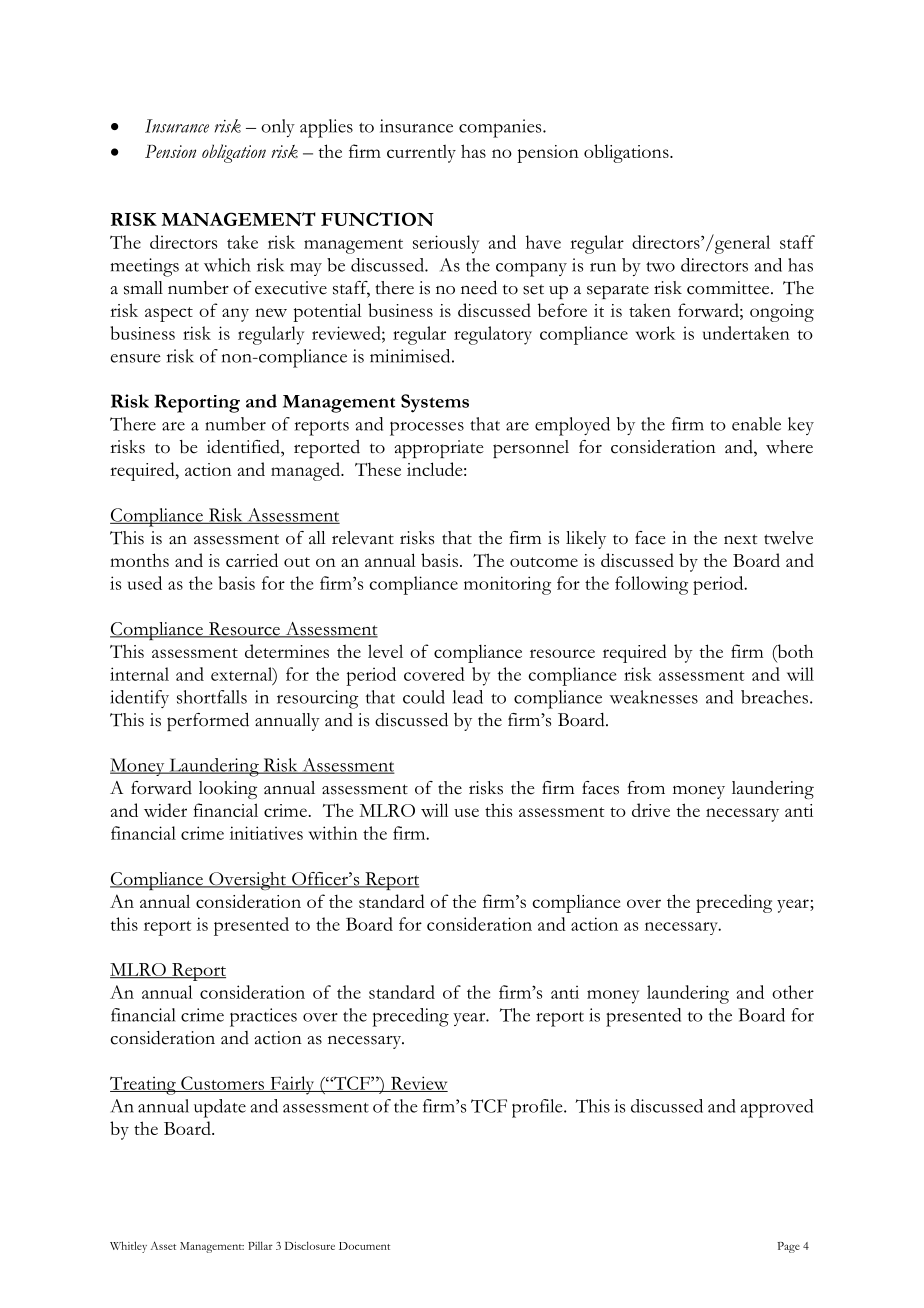 The image size is (924, 1308). I want to click on other, so click(793, 992).
